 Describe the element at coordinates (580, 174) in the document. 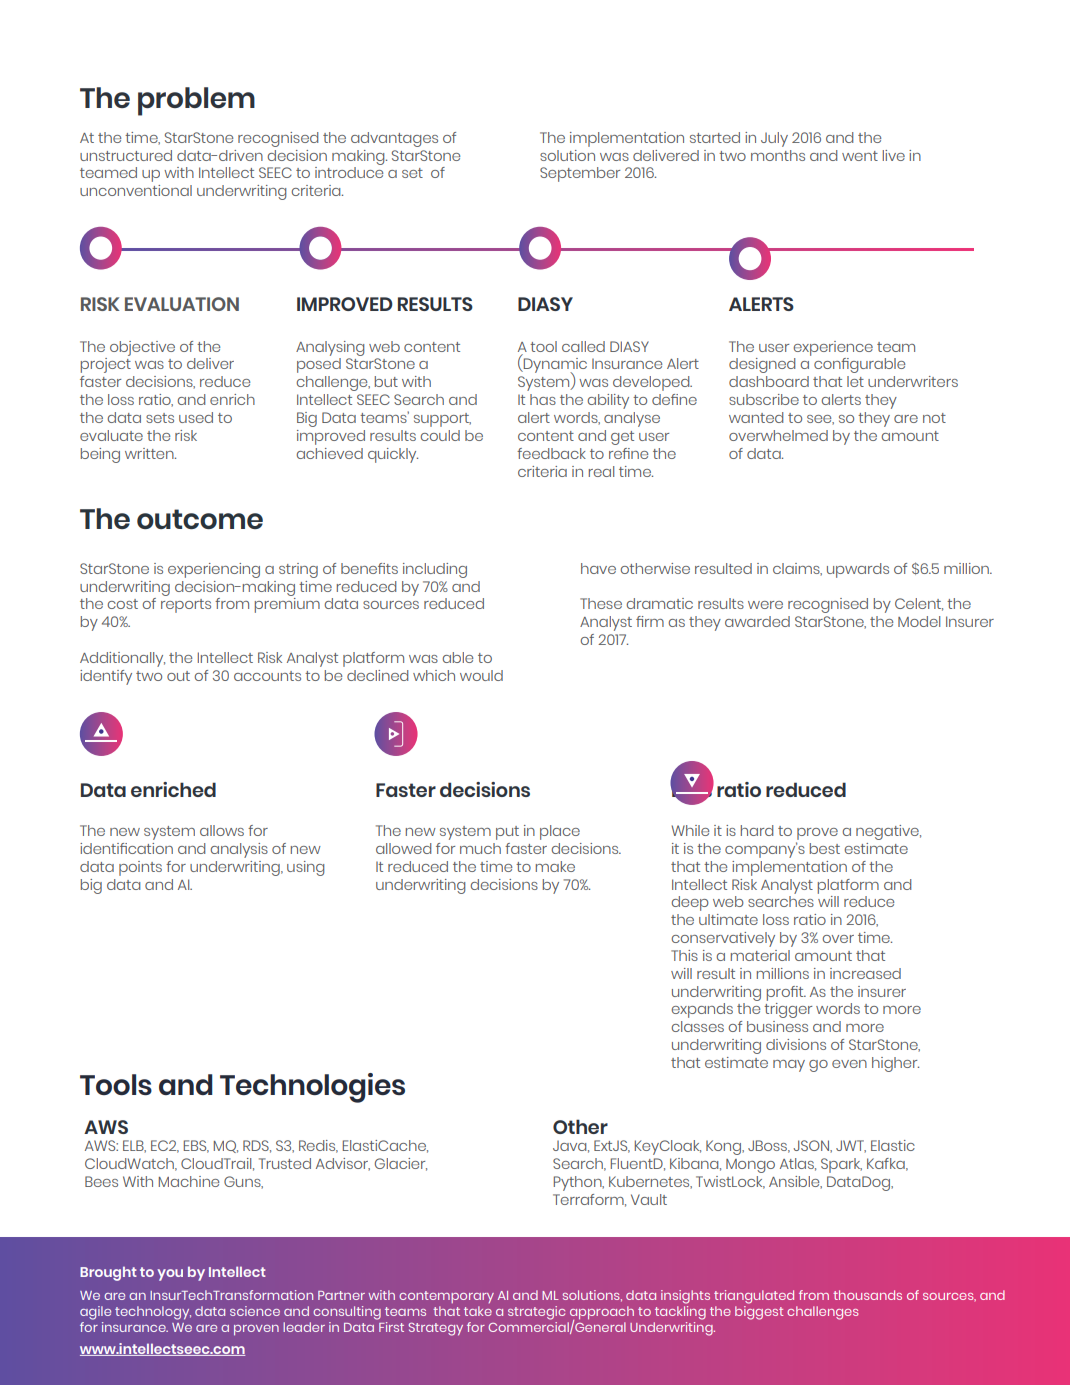

I see `September` at that location.
